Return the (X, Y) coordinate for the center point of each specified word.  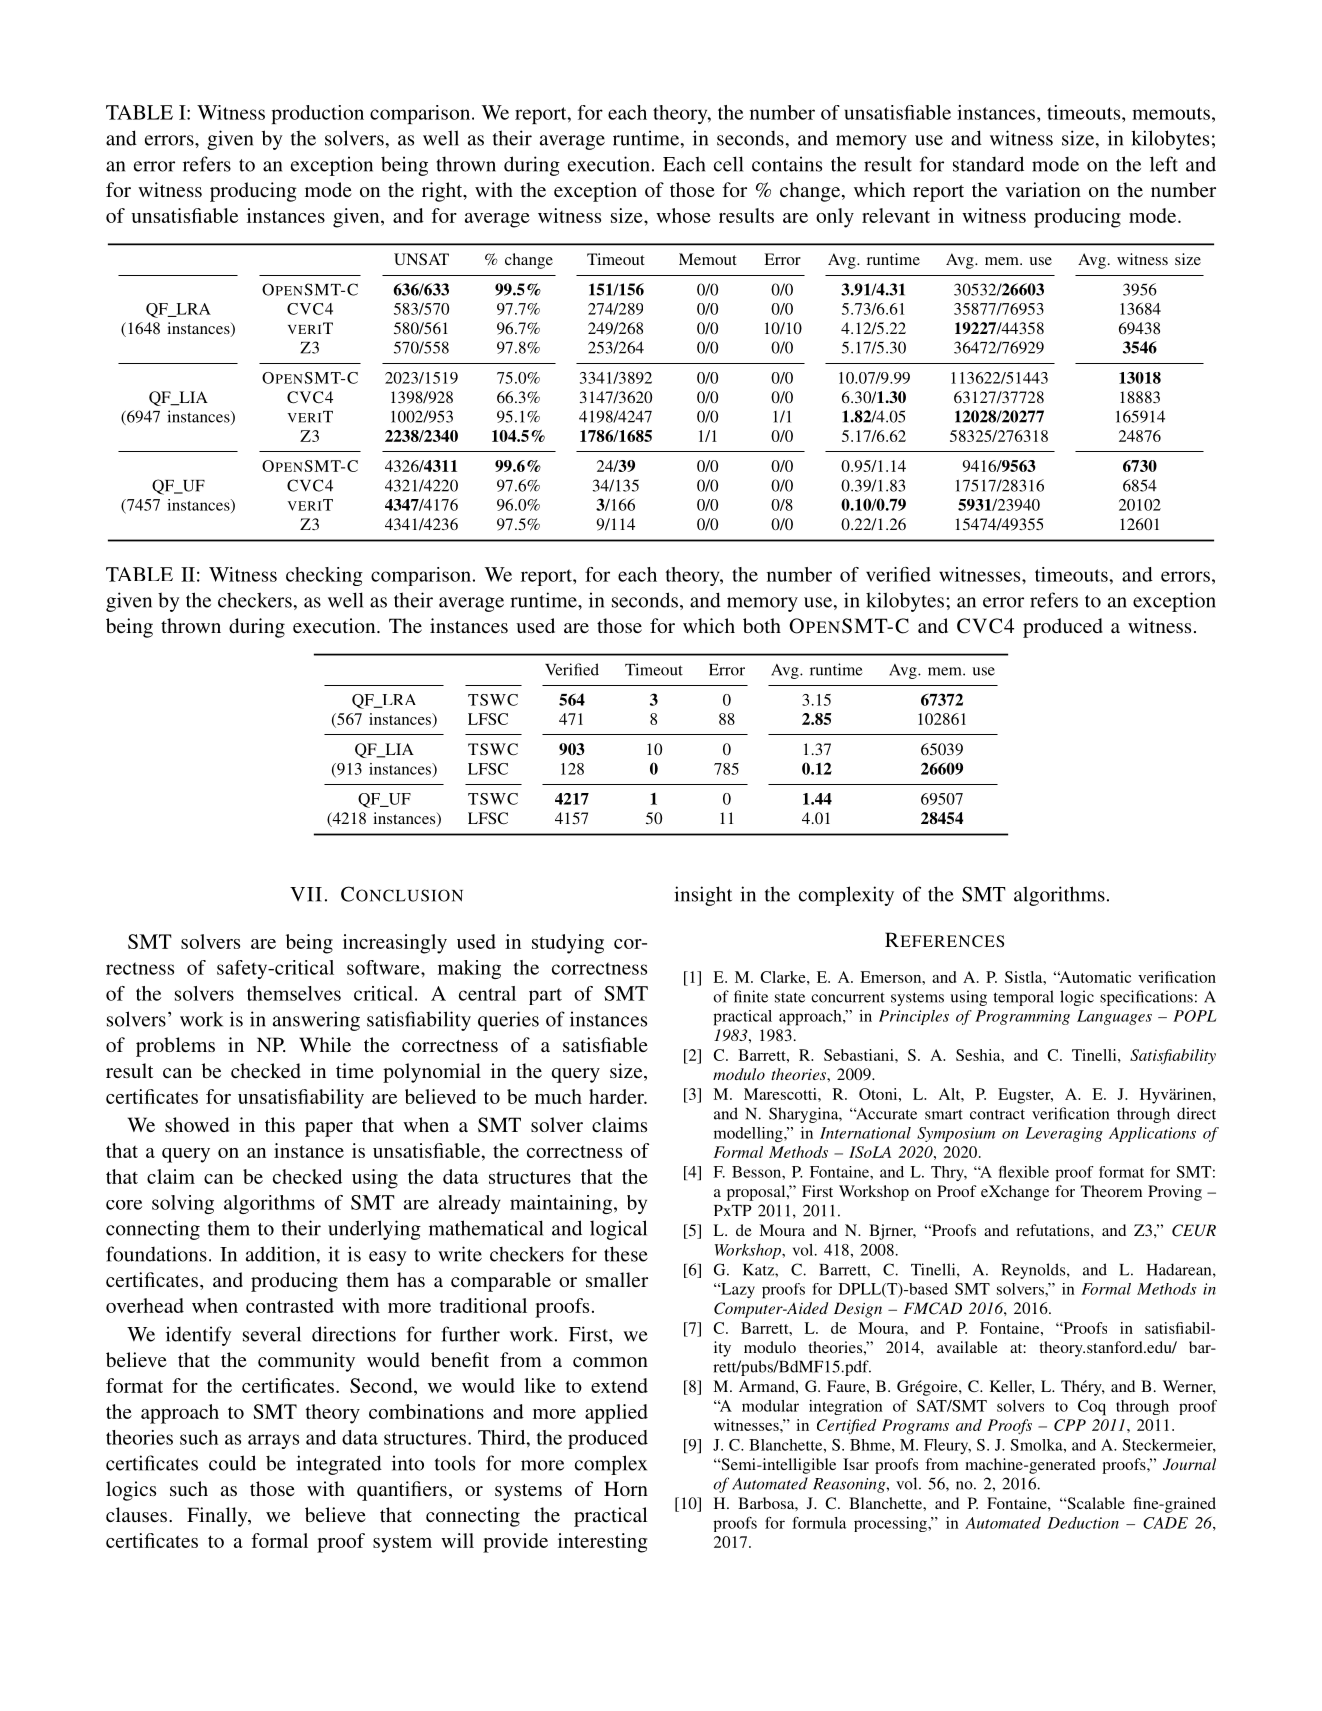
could (232, 1463)
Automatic (1094, 977)
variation (1043, 189)
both (762, 625)
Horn (626, 1488)
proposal (757, 1193)
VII (306, 894)
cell (729, 164)
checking (324, 576)
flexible (1024, 1171)
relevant (896, 215)
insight (703, 896)
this (280, 1124)
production (317, 114)
